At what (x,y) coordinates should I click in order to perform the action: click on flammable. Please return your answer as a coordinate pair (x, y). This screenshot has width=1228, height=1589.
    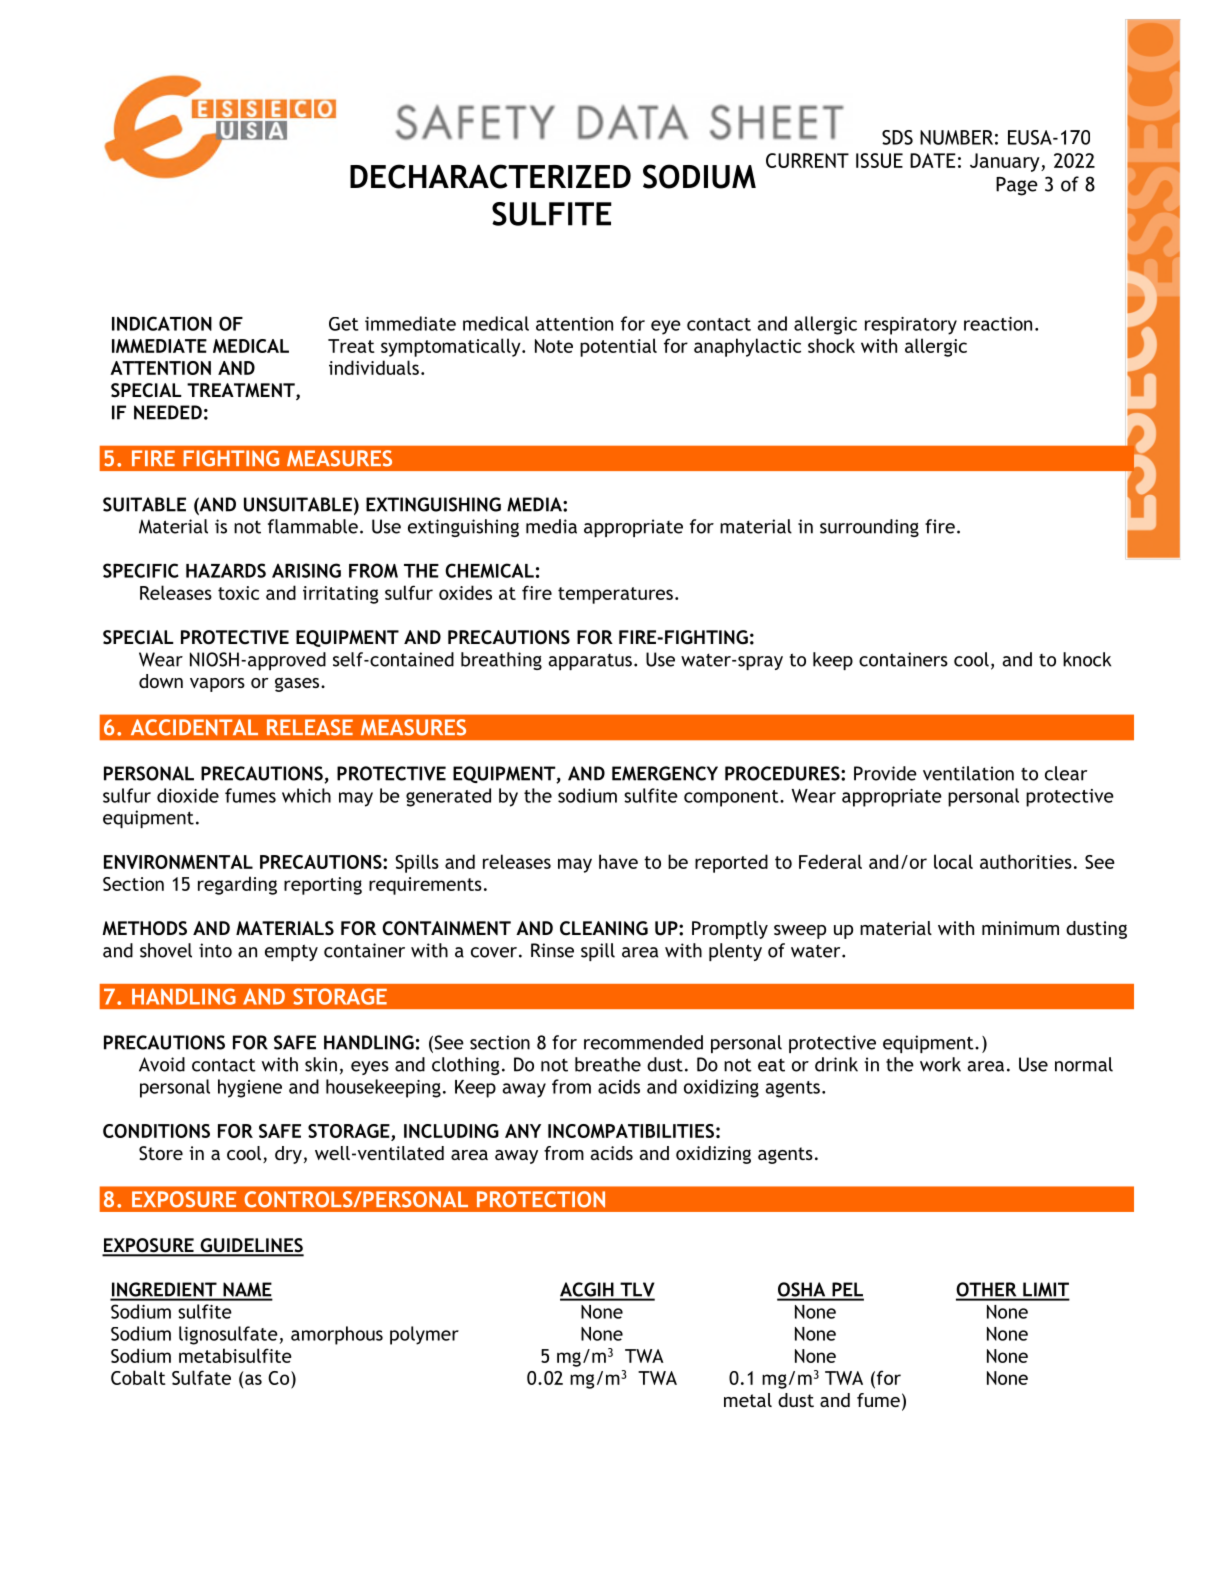
    Looking at the image, I should click on (313, 526).
